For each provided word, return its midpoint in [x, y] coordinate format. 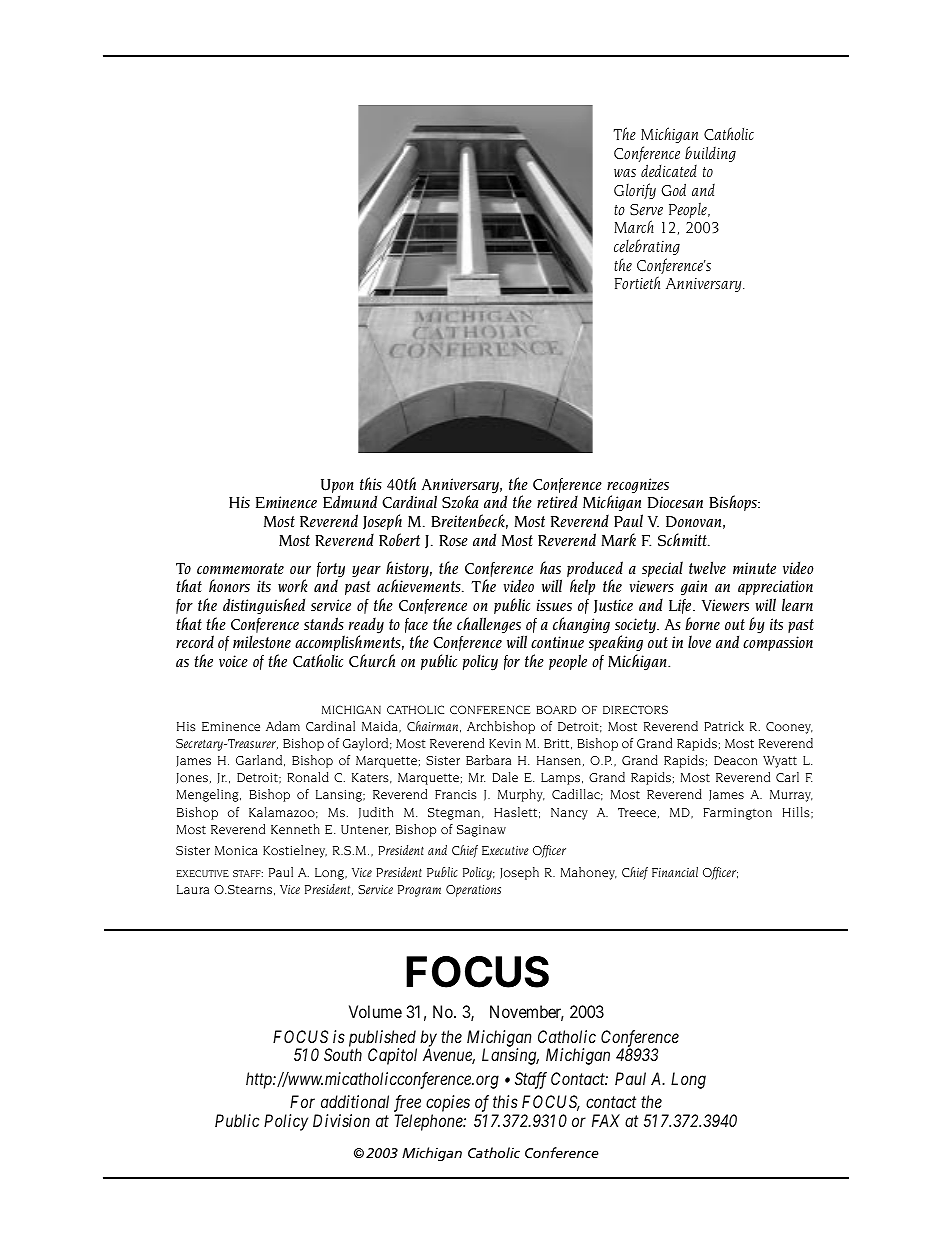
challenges [490, 626]
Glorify [635, 191]
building [710, 154]
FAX [606, 1120]
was [625, 173]
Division [341, 1120]
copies [448, 1103]
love [699, 642]
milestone [262, 642]
